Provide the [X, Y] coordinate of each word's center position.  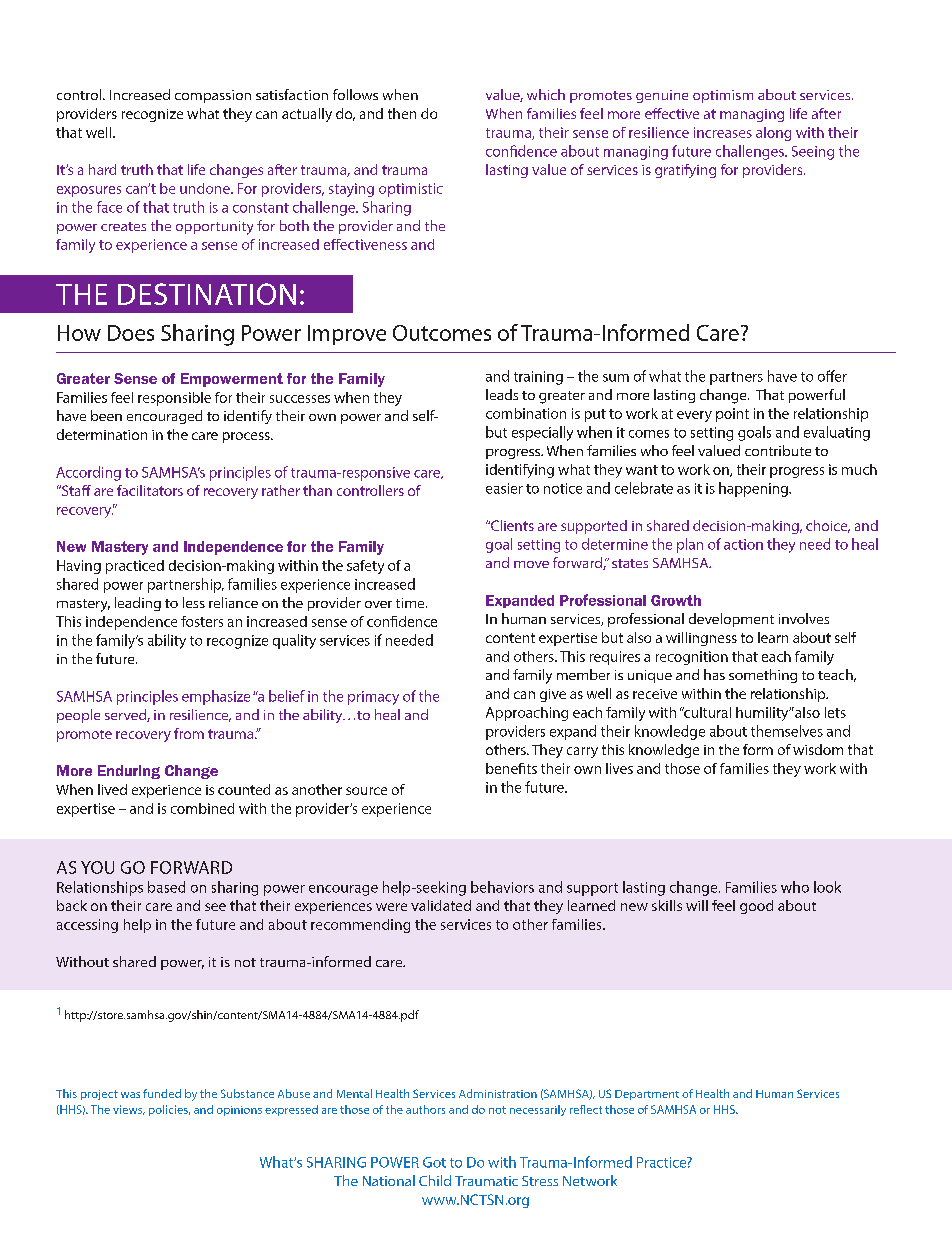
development [731, 620]
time [411, 603]
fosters [202, 621]
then [402, 113]
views [129, 1110]
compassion [213, 96]
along [773, 134]
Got [434, 1162]
